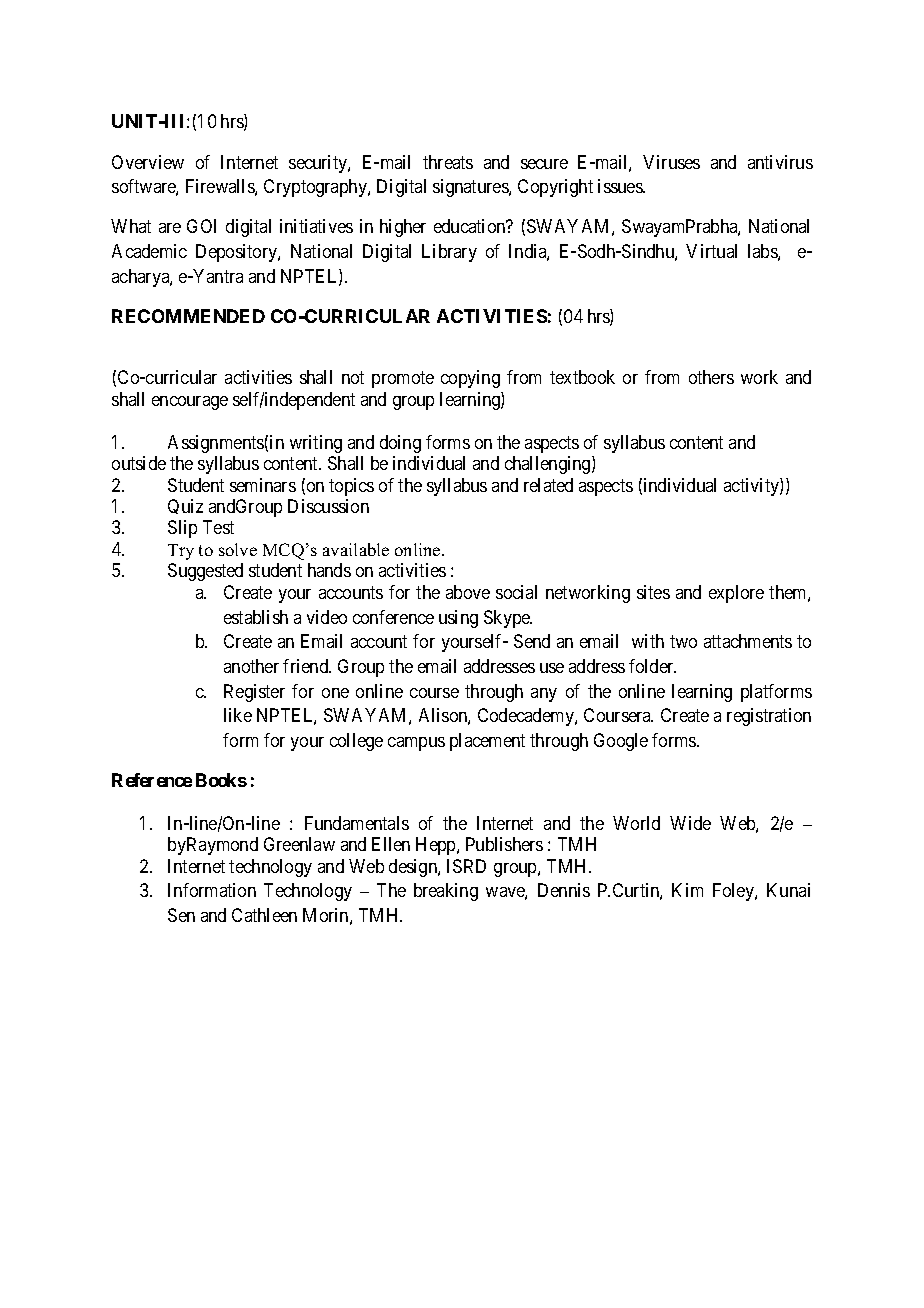  I want to click on explore, so click(736, 594).
